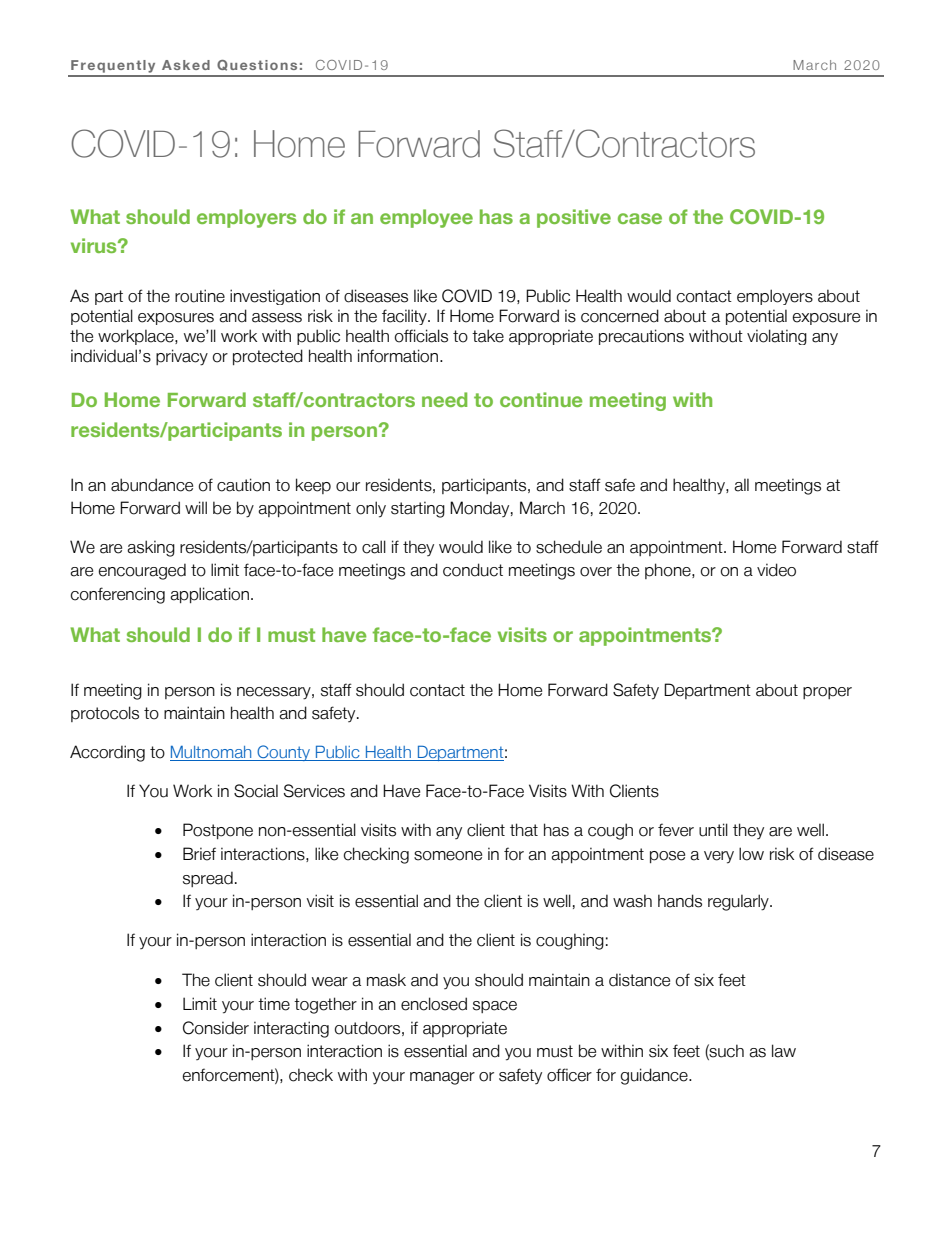  I want to click on that, so click(524, 830).
